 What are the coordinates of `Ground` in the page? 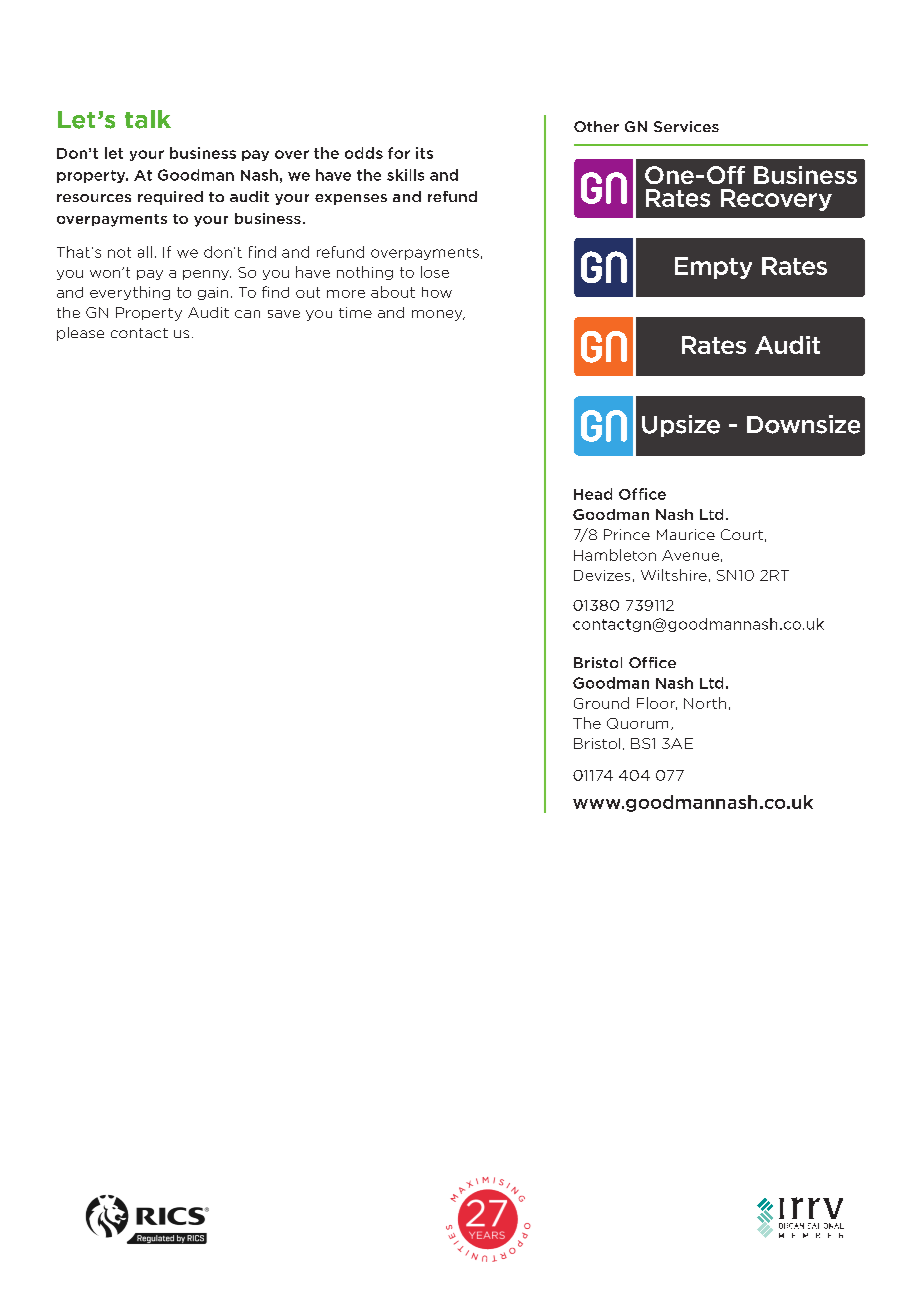 It's located at (601, 703).
